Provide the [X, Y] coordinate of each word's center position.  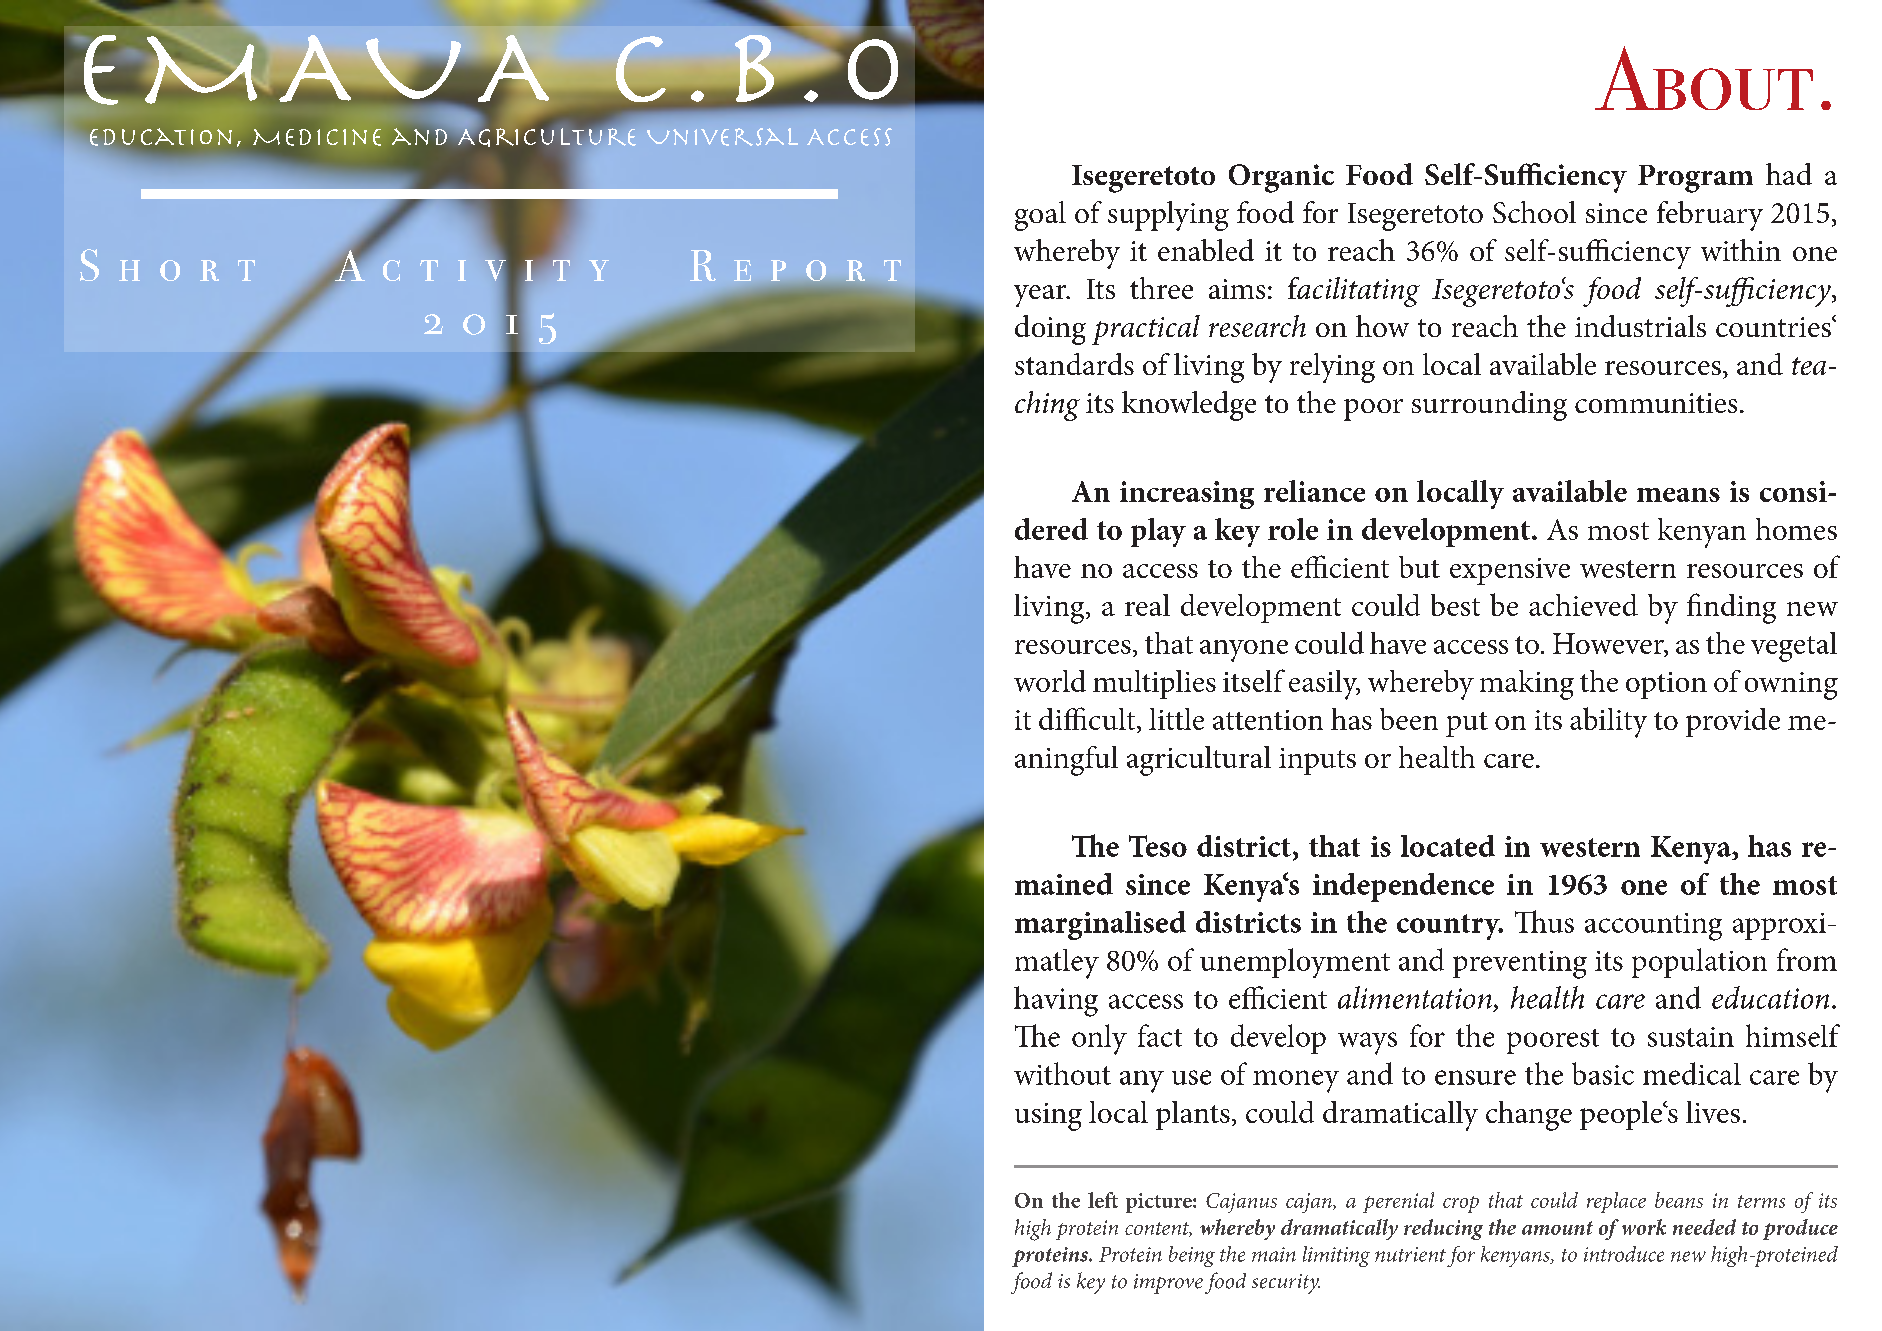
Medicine [317, 137]
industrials [1640, 326]
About [1704, 78]
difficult [1088, 720]
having [1056, 1001]
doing [1050, 330]
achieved [1583, 605]
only [1099, 1039]
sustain [1691, 1037]
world [1050, 681]
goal [1040, 216]
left [1103, 1200]
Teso [1158, 846]
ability [1608, 722]
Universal [722, 137]
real [1147, 605]
